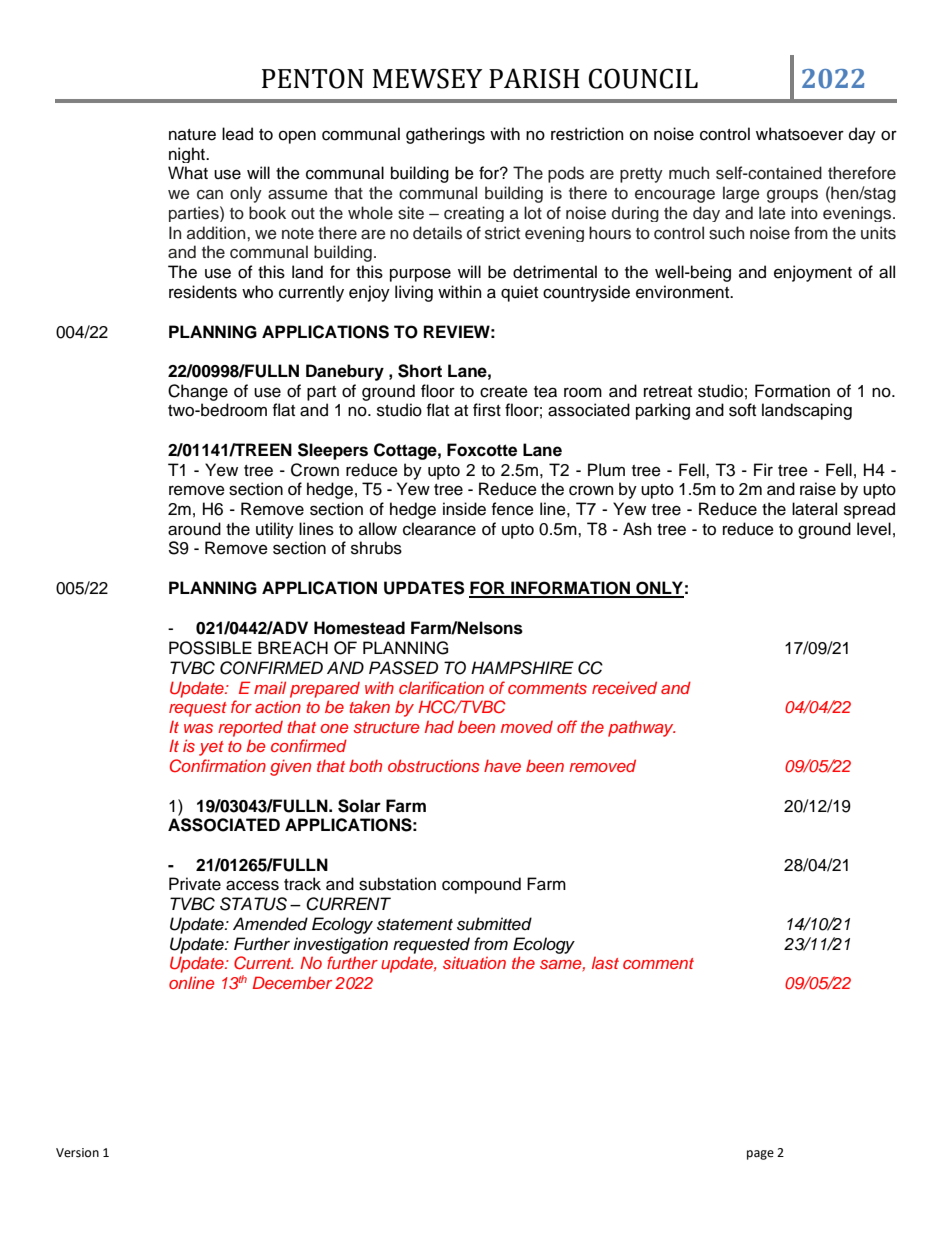 Image resolution: width=952 pixels, height=1233 pixels. I want to click on soft, so click(742, 410).
